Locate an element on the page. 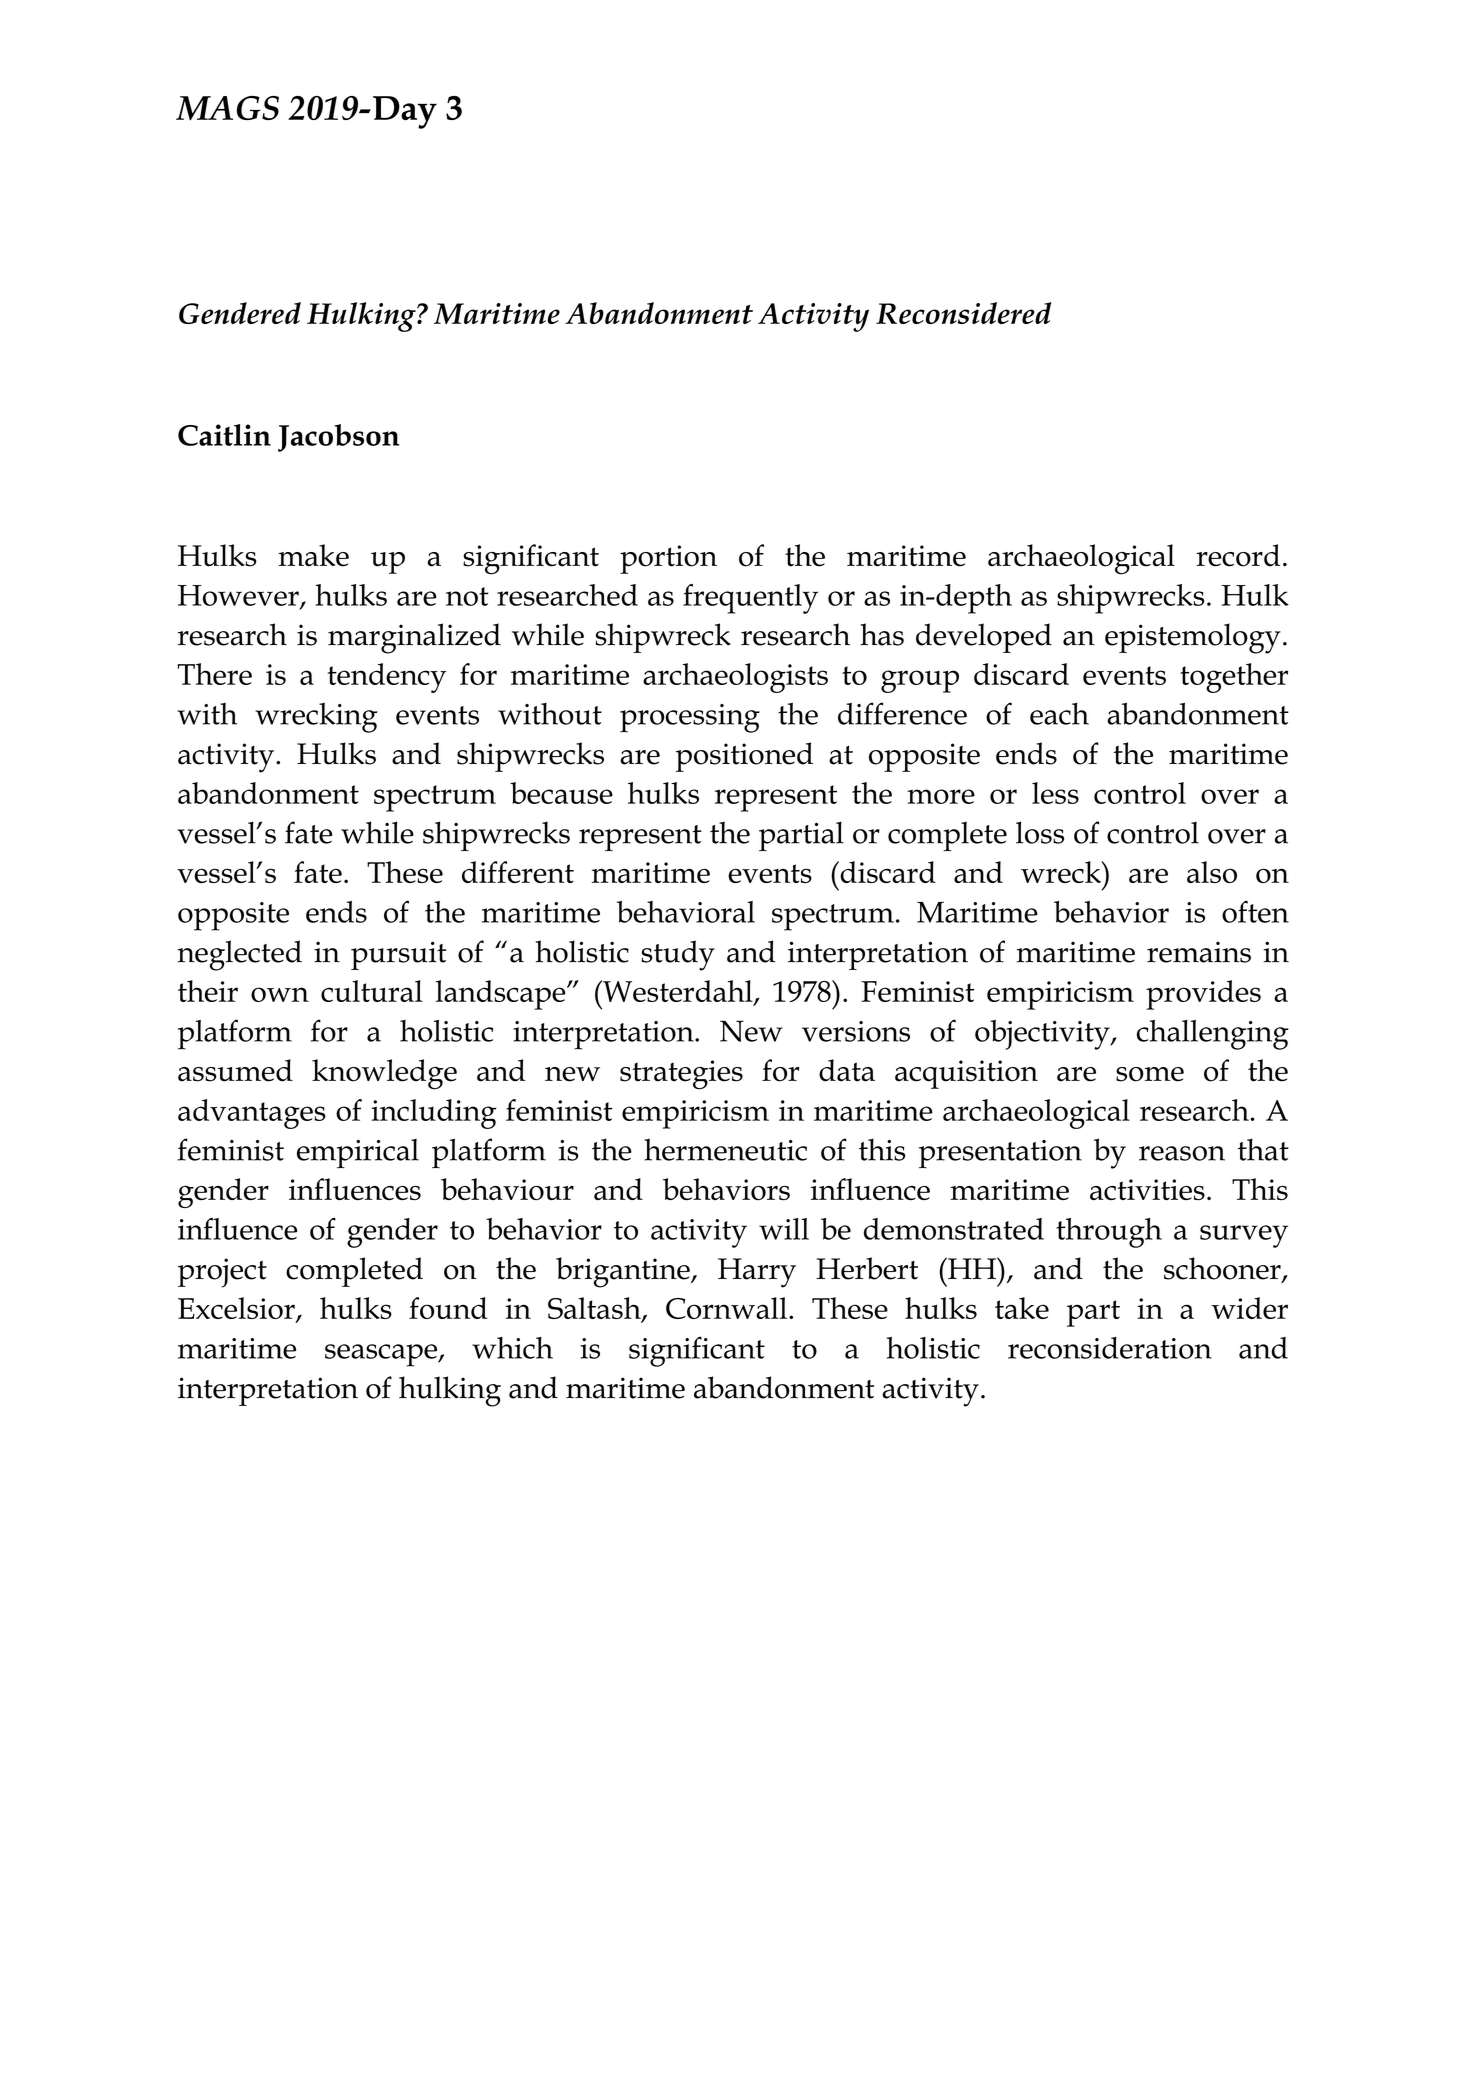  record is located at coordinates (1238, 555).
